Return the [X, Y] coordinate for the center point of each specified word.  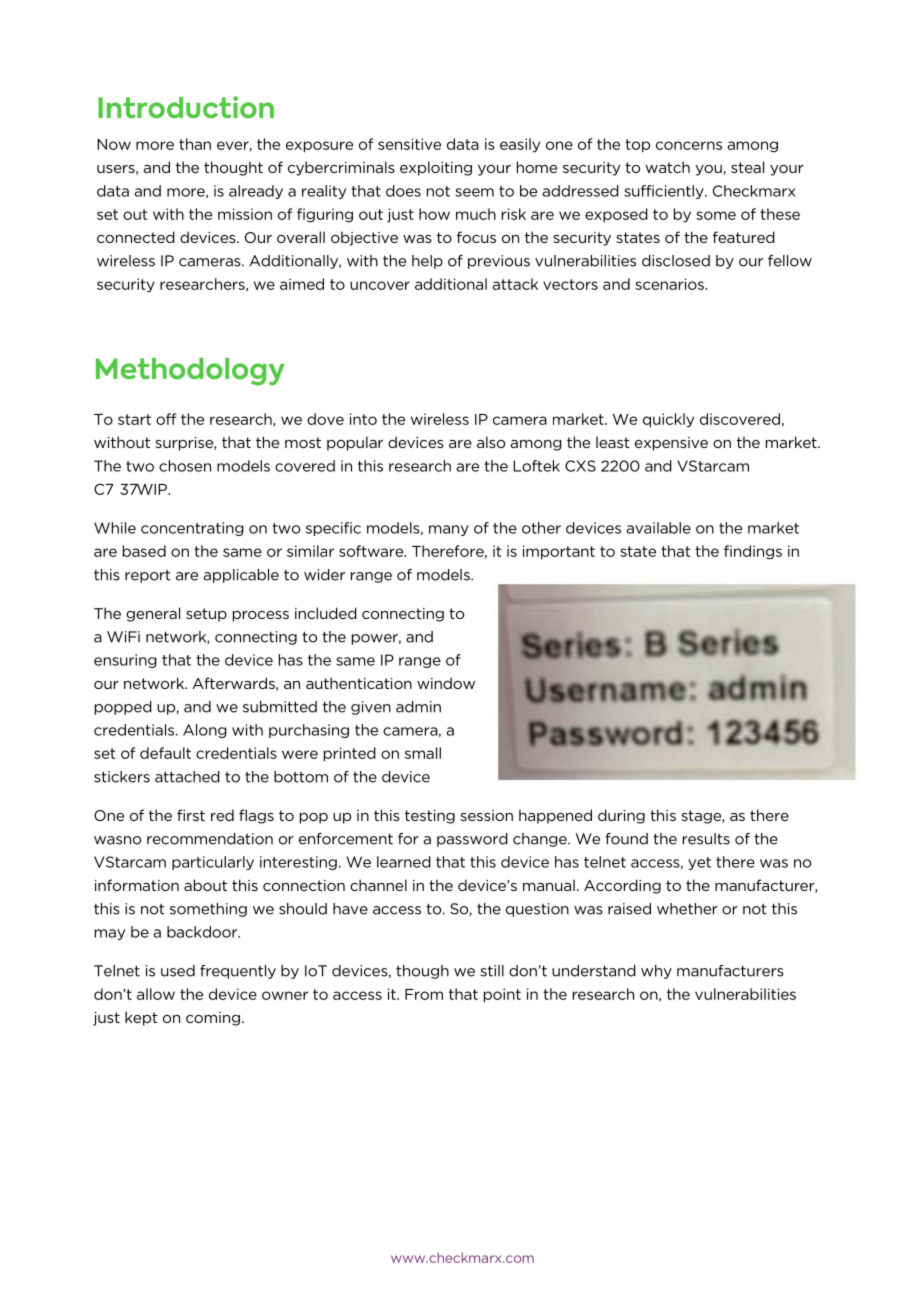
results [706, 839]
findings [753, 552]
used [178, 971]
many [449, 530]
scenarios [670, 284]
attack [515, 284]
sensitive [409, 144]
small [423, 753]
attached [187, 777]
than [195, 144]
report [148, 576]
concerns [689, 145]
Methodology [190, 372]
